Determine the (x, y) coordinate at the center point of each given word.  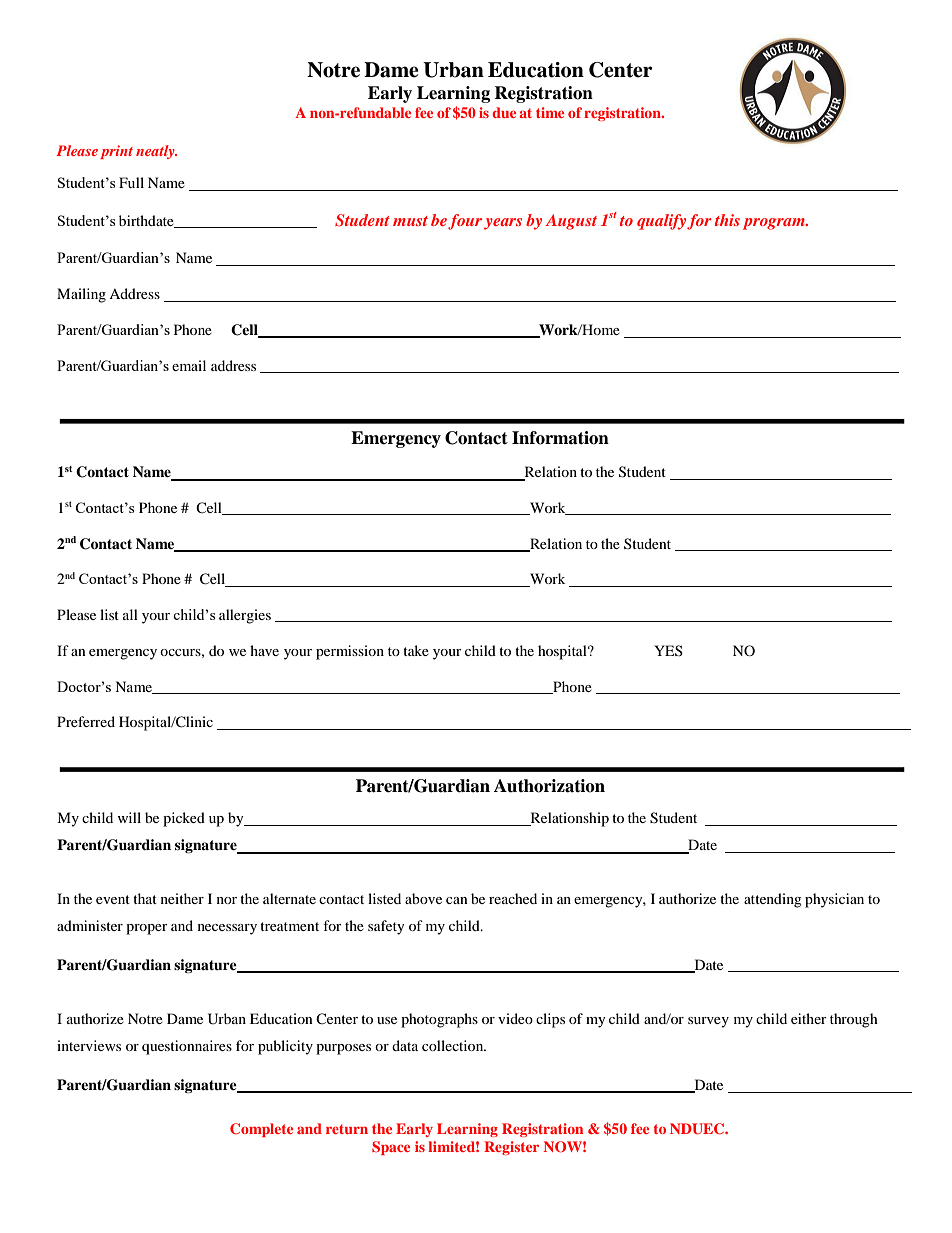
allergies (245, 616)
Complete (261, 1130)
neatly (156, 152)
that (145, 898)
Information (560, 438)
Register (511, 1148)
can (457, 900)
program (775, 224)
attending (773, 900)
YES (668, 650)
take (416, 650)
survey (708, 1022)
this (727, 220)
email (189, 365)
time (550, 112)
